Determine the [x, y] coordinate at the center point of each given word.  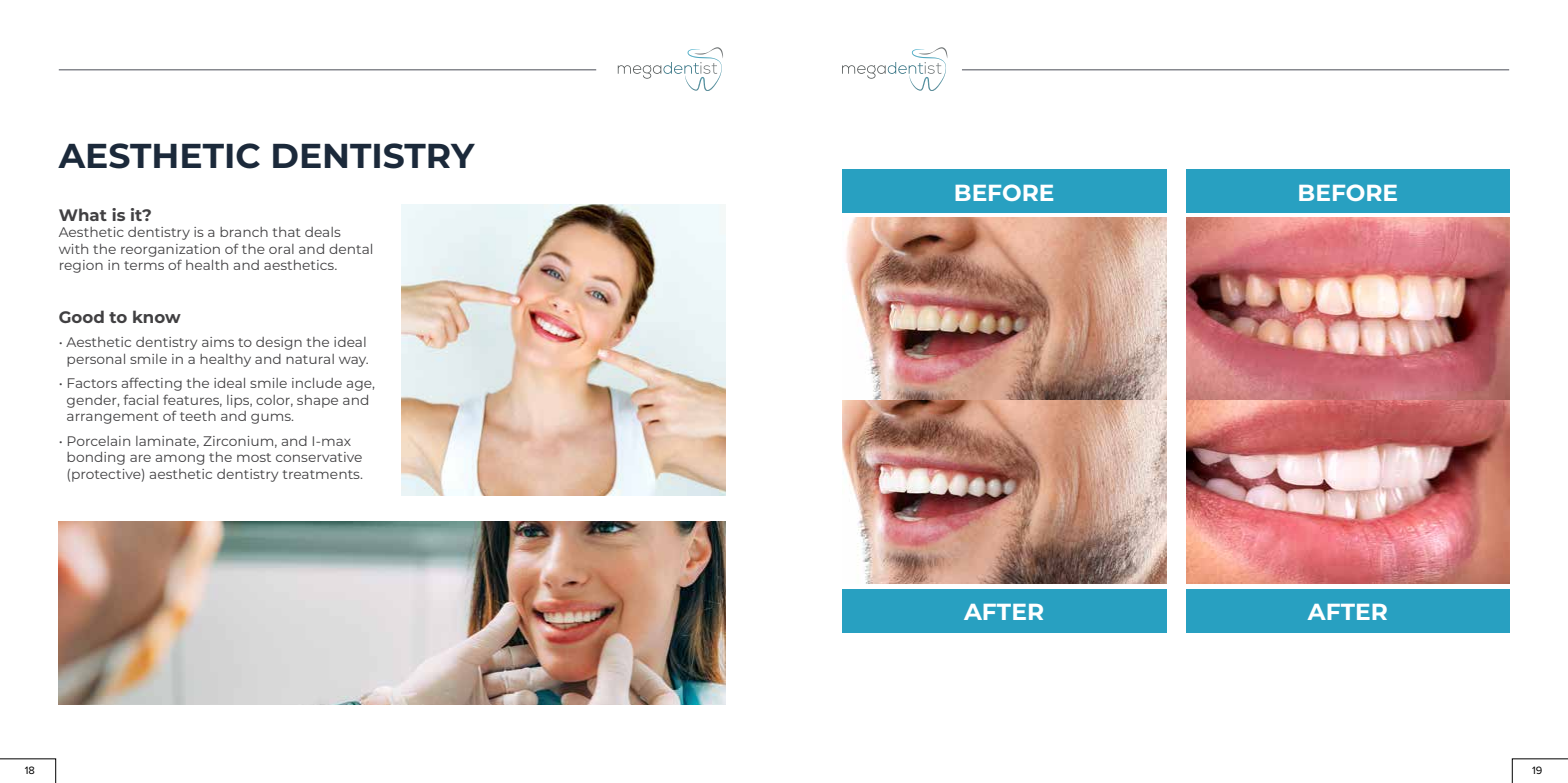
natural [310, 359]
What [83, 214]
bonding [96, 458]
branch [244, 232]
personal [96, 360]
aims [218, 342]
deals [323, 232]
